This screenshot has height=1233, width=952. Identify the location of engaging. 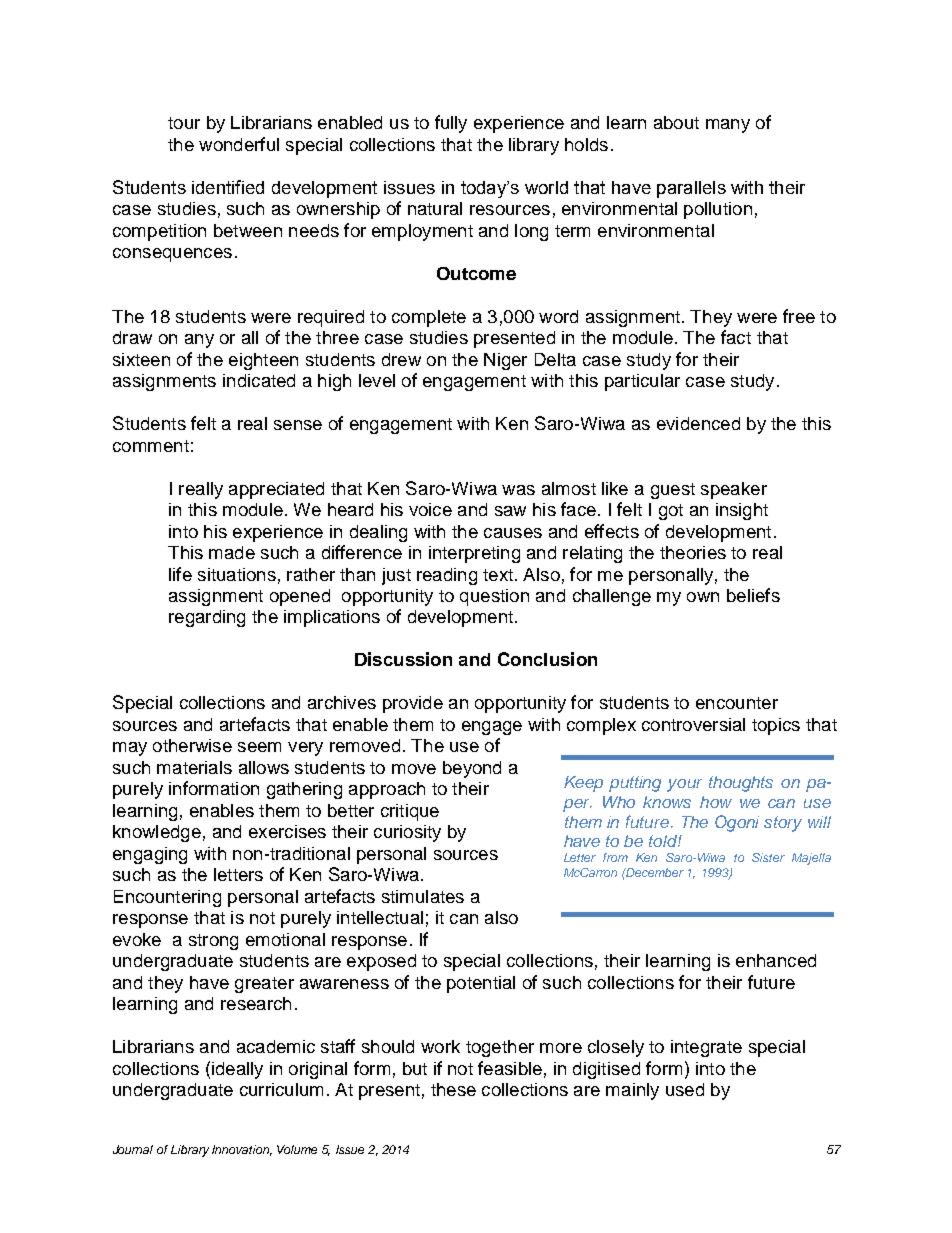
(150, 855).
